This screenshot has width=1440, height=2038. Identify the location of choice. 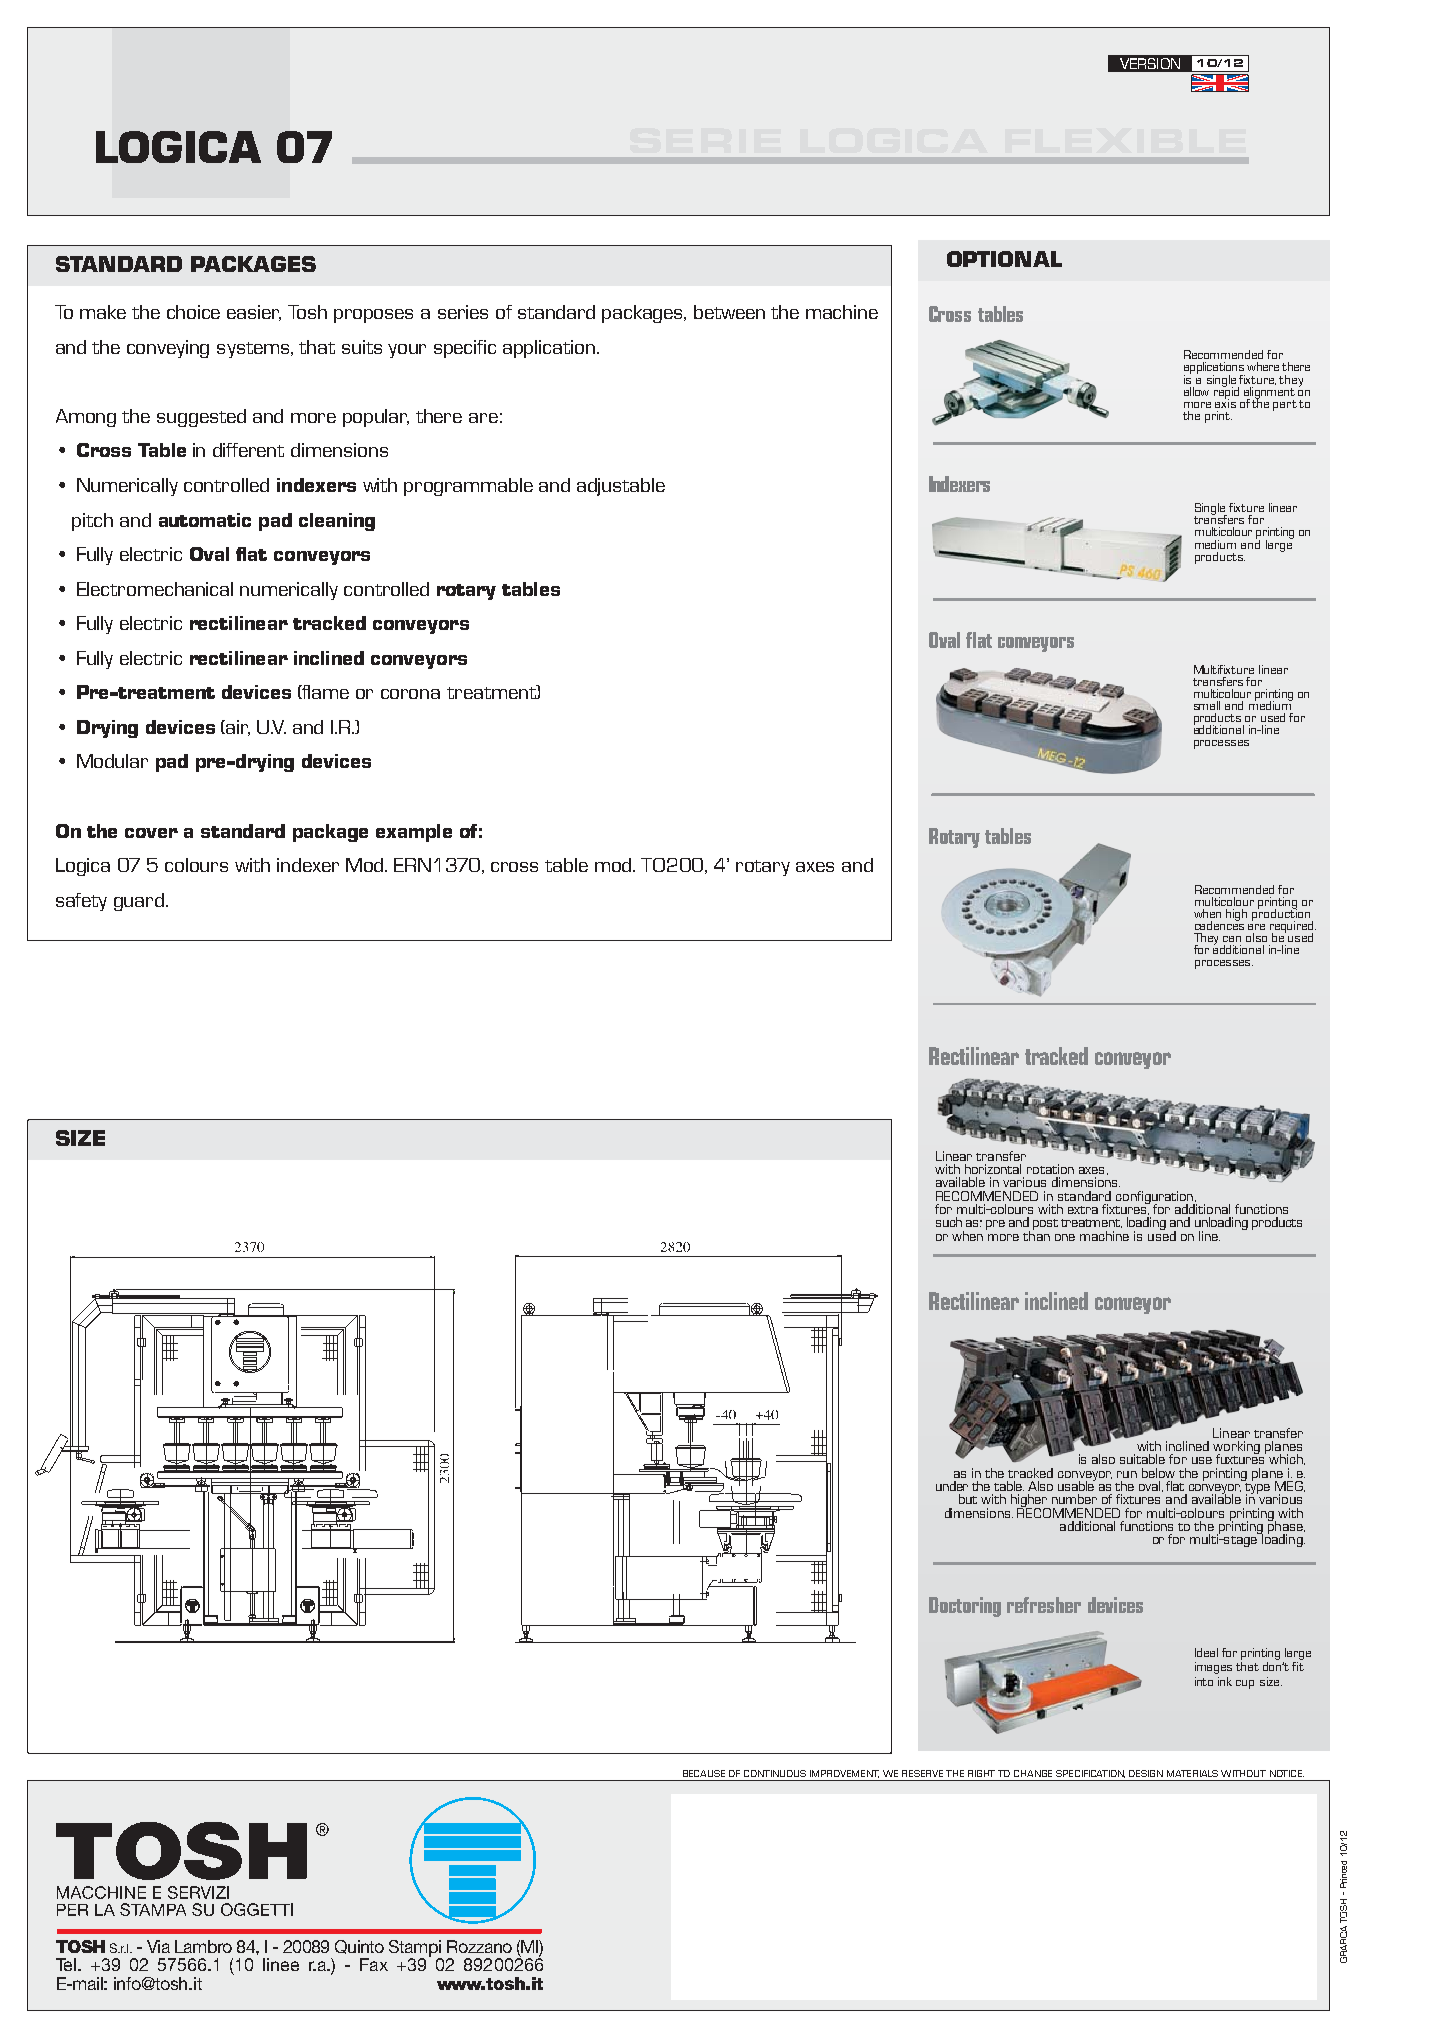
(193, 312).
